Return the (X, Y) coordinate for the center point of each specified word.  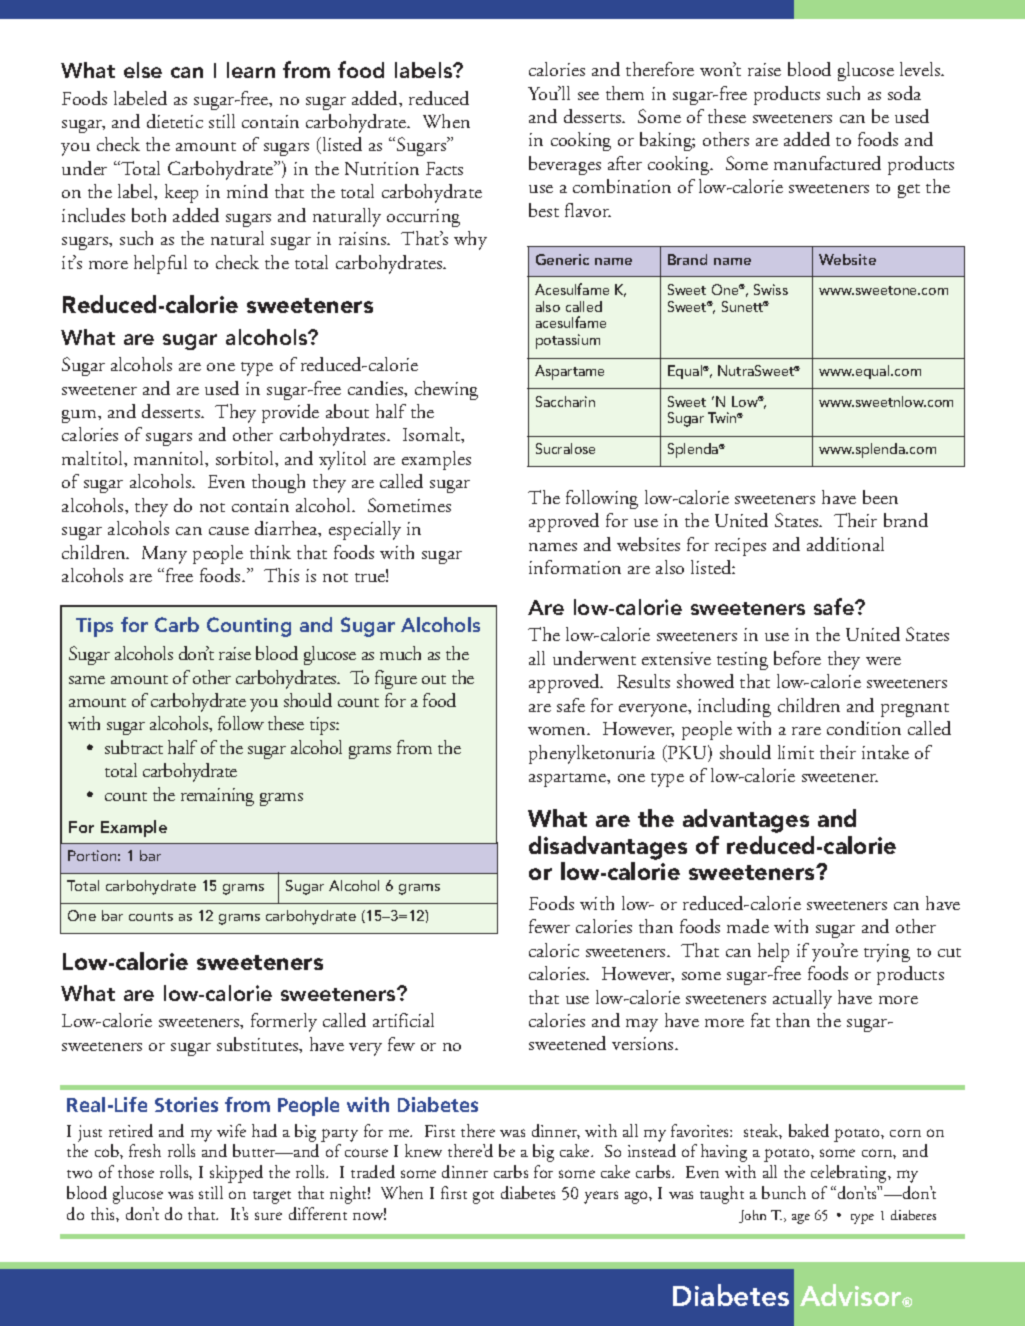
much (400, 653)
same (87, 680)
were (883, 661)
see (588, 96)
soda (904, 93)
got (483, 1197)
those (136, 1171)
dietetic (175, 121)
